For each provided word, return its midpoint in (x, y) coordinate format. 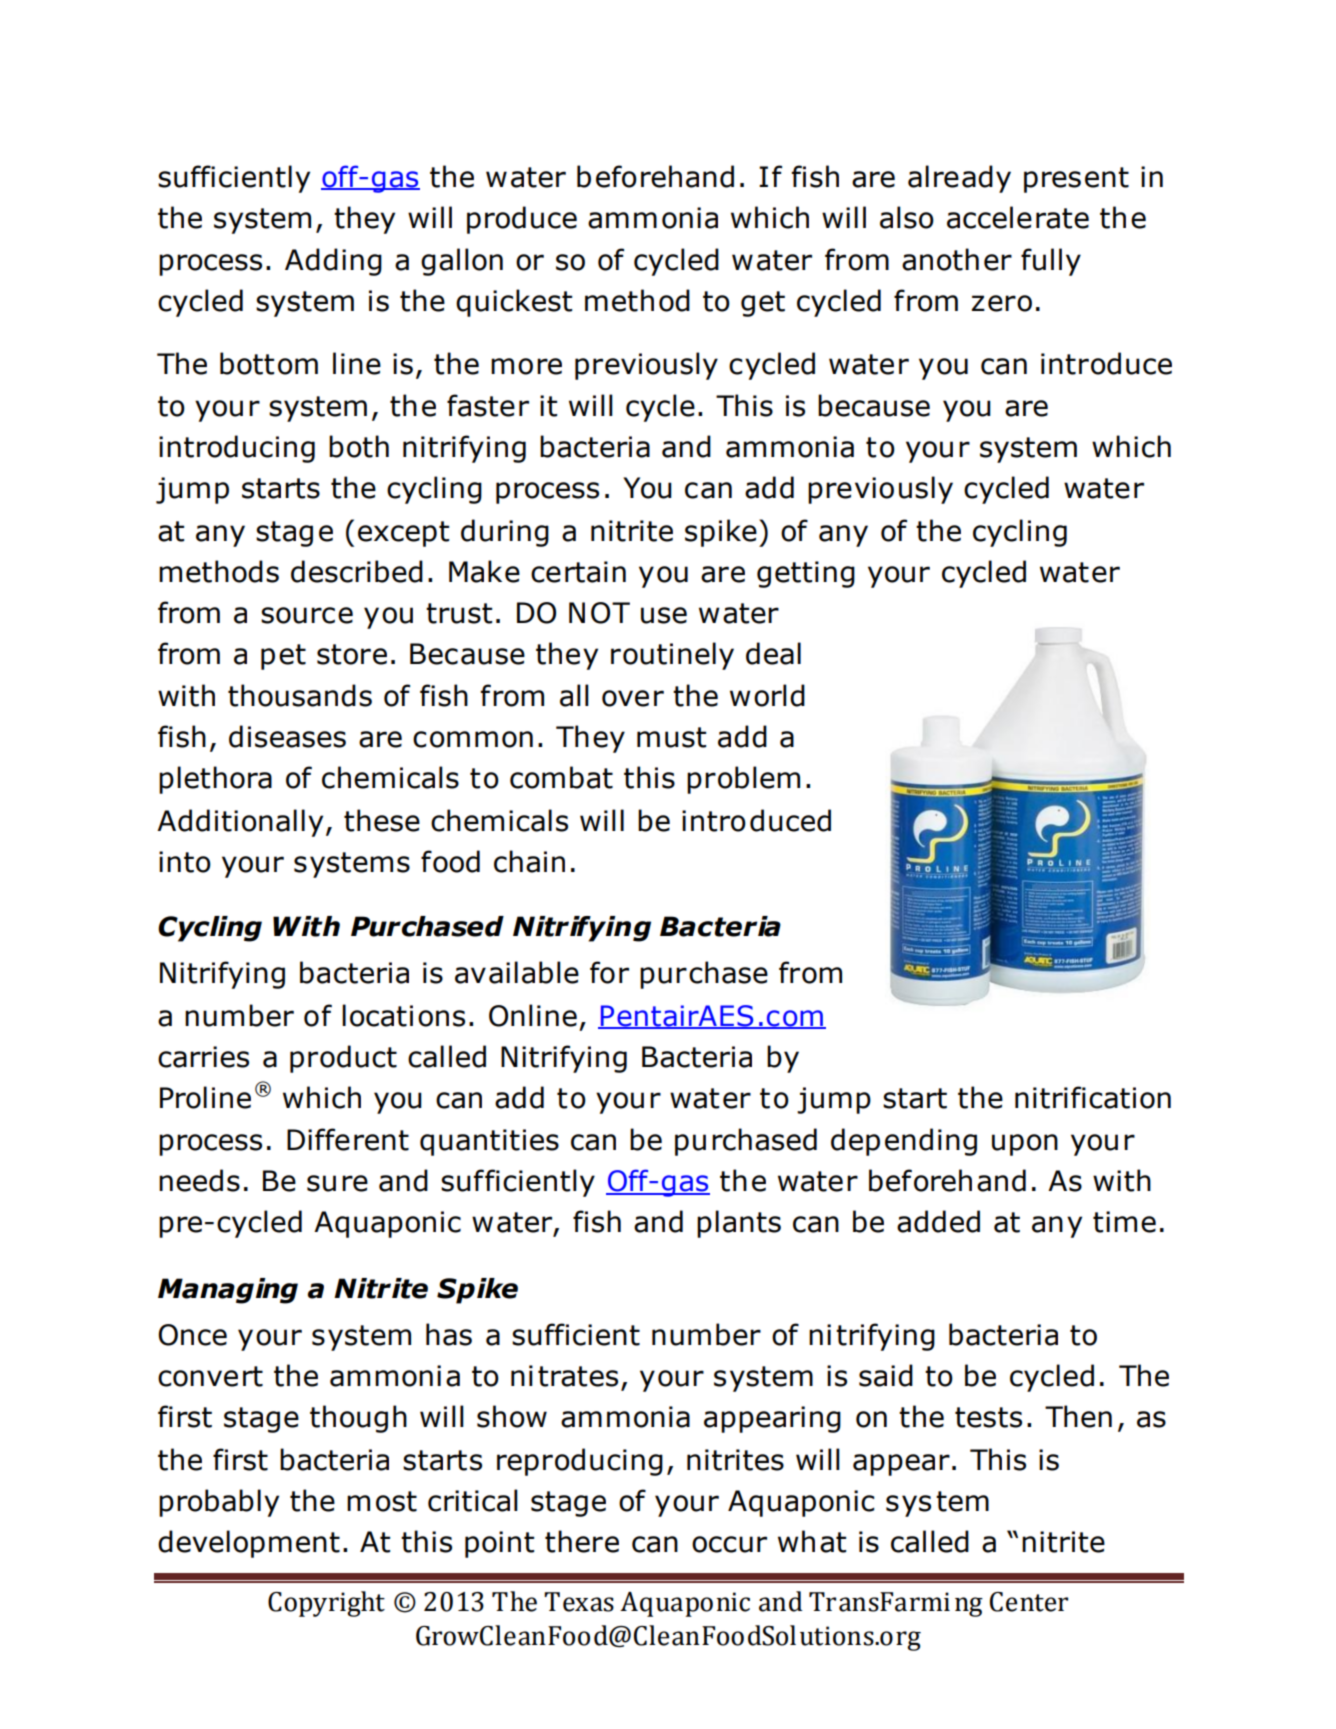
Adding (333, 262)
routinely (672, 656)
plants (739, 1224)
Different (348, 1139)
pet (283, 657)
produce (522, 220)
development (249, 1544)
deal (773, 653)
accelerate (1018, 217)
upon (1025, 1145)
